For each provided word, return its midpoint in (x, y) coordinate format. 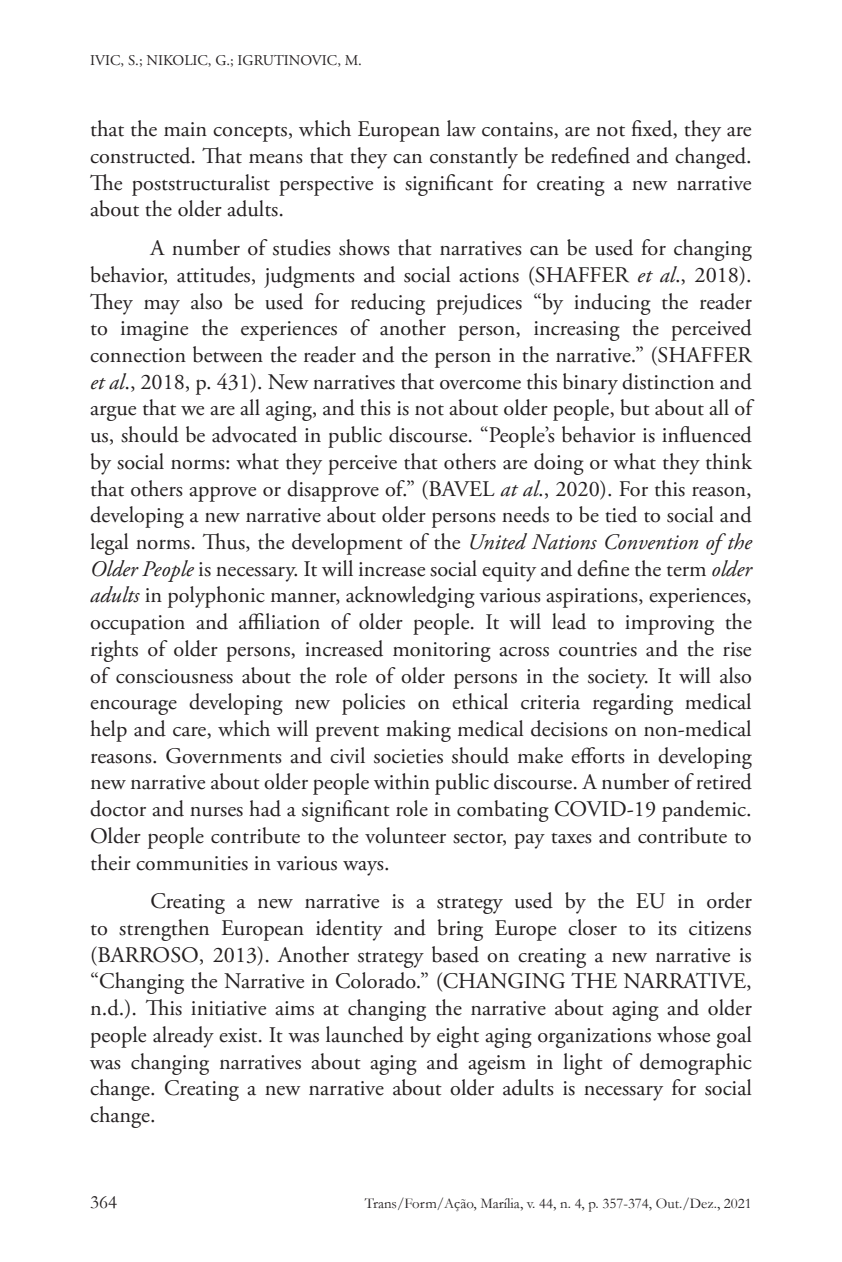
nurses (216, 812)
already (183, 1037)
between (228, 354)
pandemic (705, 811)
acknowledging (410, 597)
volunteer (405, 835)
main (185, 129)
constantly (474, 158)
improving (669, 625)
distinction (668, 381)
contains (518, 130)
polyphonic (216, 597)
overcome (480, 385)
